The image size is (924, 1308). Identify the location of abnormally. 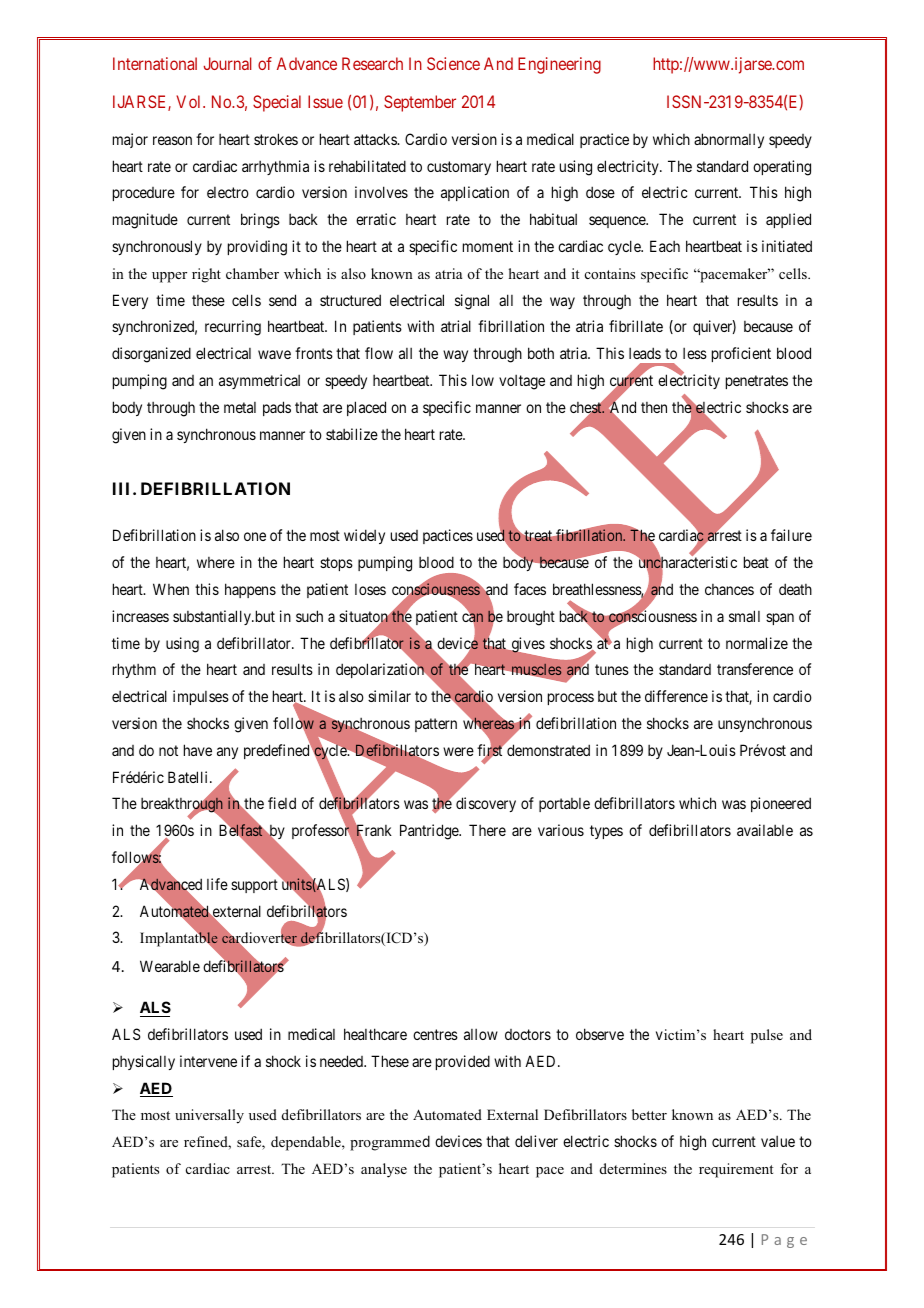
(729, 140).
